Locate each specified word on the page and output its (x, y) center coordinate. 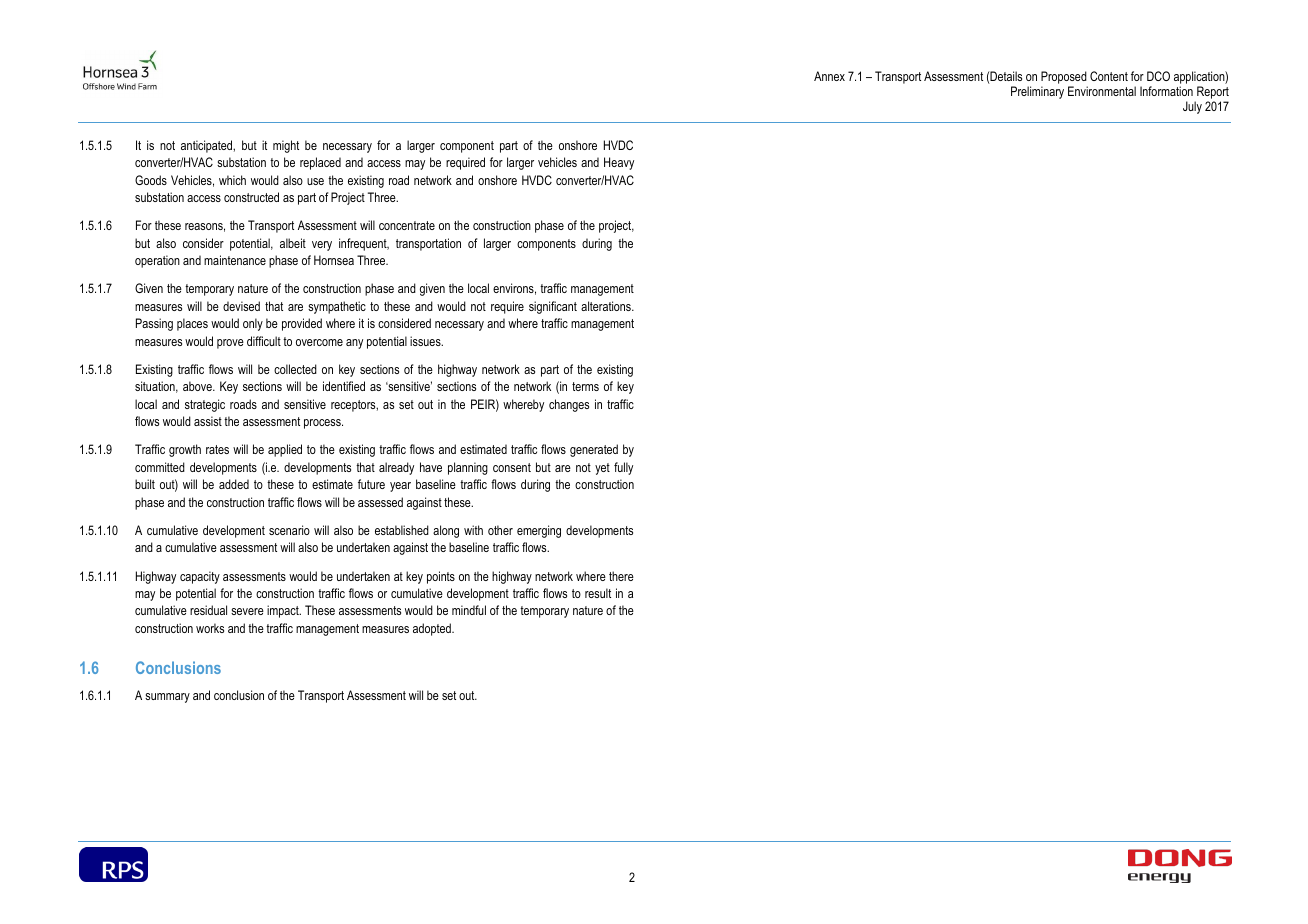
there (621, 576)
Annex (829, 76)
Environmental (1102, 91)
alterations (607, 306)
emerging (539, 531)
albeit (293, 243)
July (1192, 107)
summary (167, 698)
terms (585, 386)
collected (295, 369)
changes (569, 405)
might (286, 146)
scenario (289, 530)
